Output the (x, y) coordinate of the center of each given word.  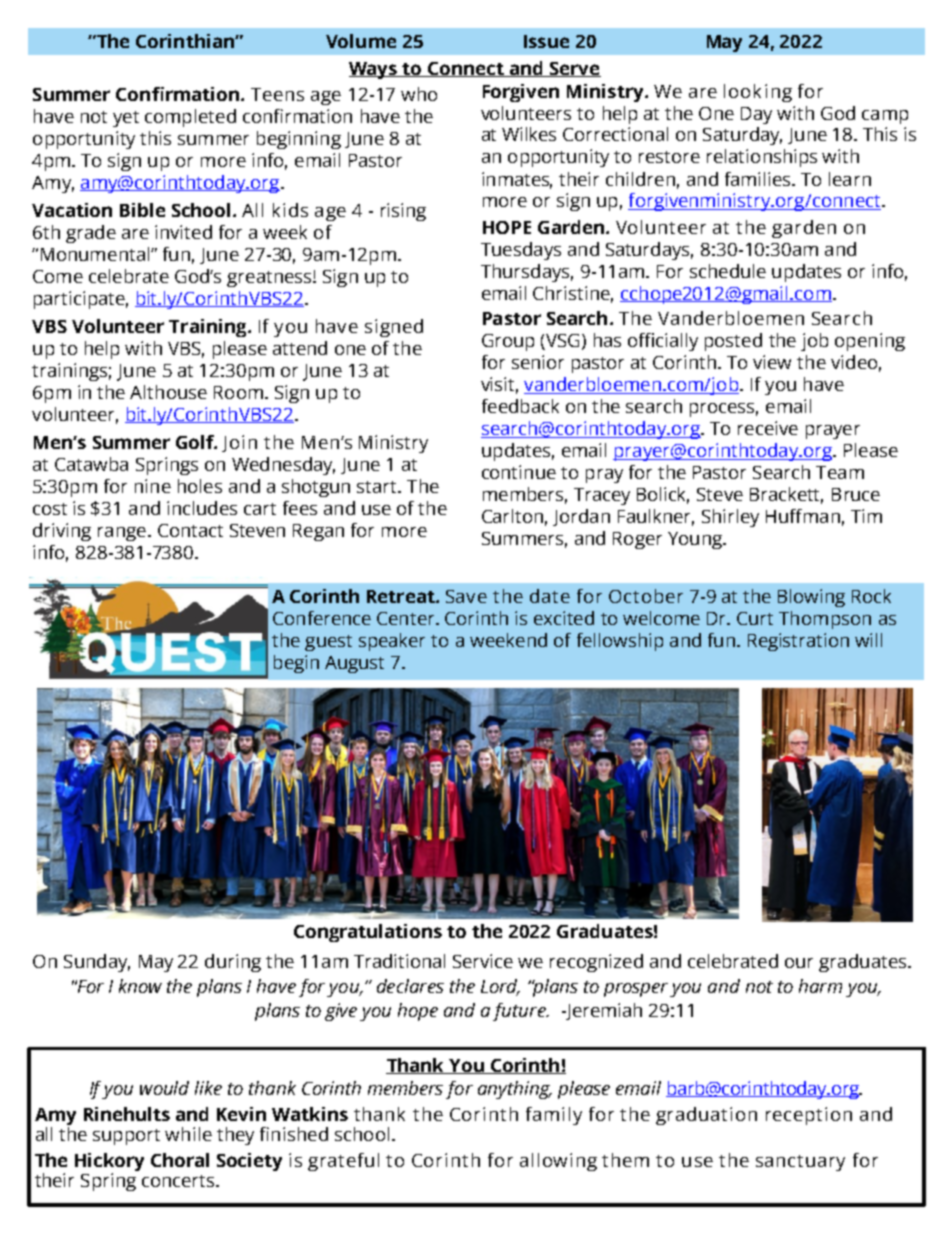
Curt (755, 618)
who (419, 94)
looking (758, 93)
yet (126, 119)
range (122, 534)
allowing (558, 1162)
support (126, 1137)
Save (466, 596)
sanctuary (800, 1163)
